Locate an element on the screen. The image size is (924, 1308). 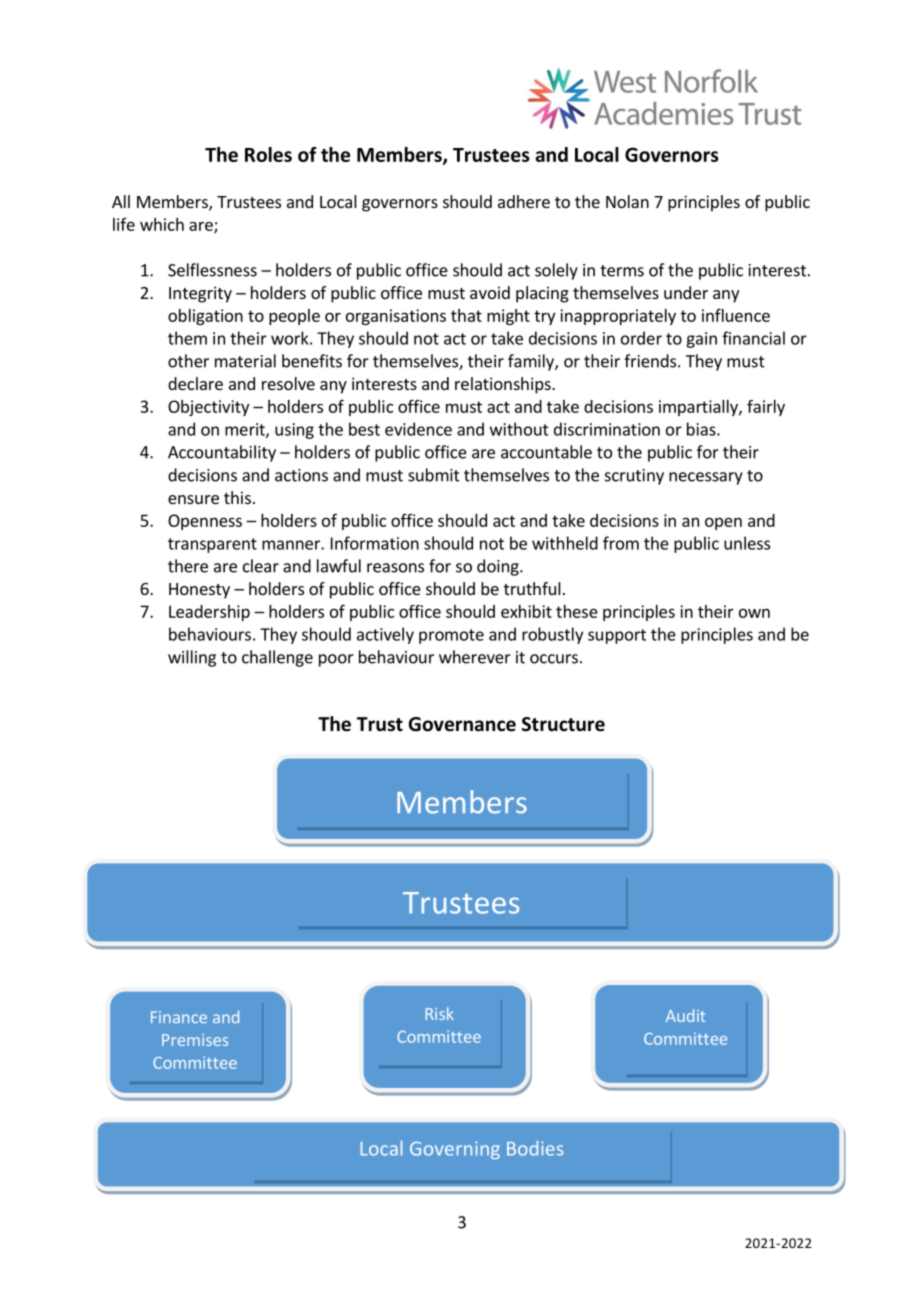
promote is located at coordinates (451, 636).
